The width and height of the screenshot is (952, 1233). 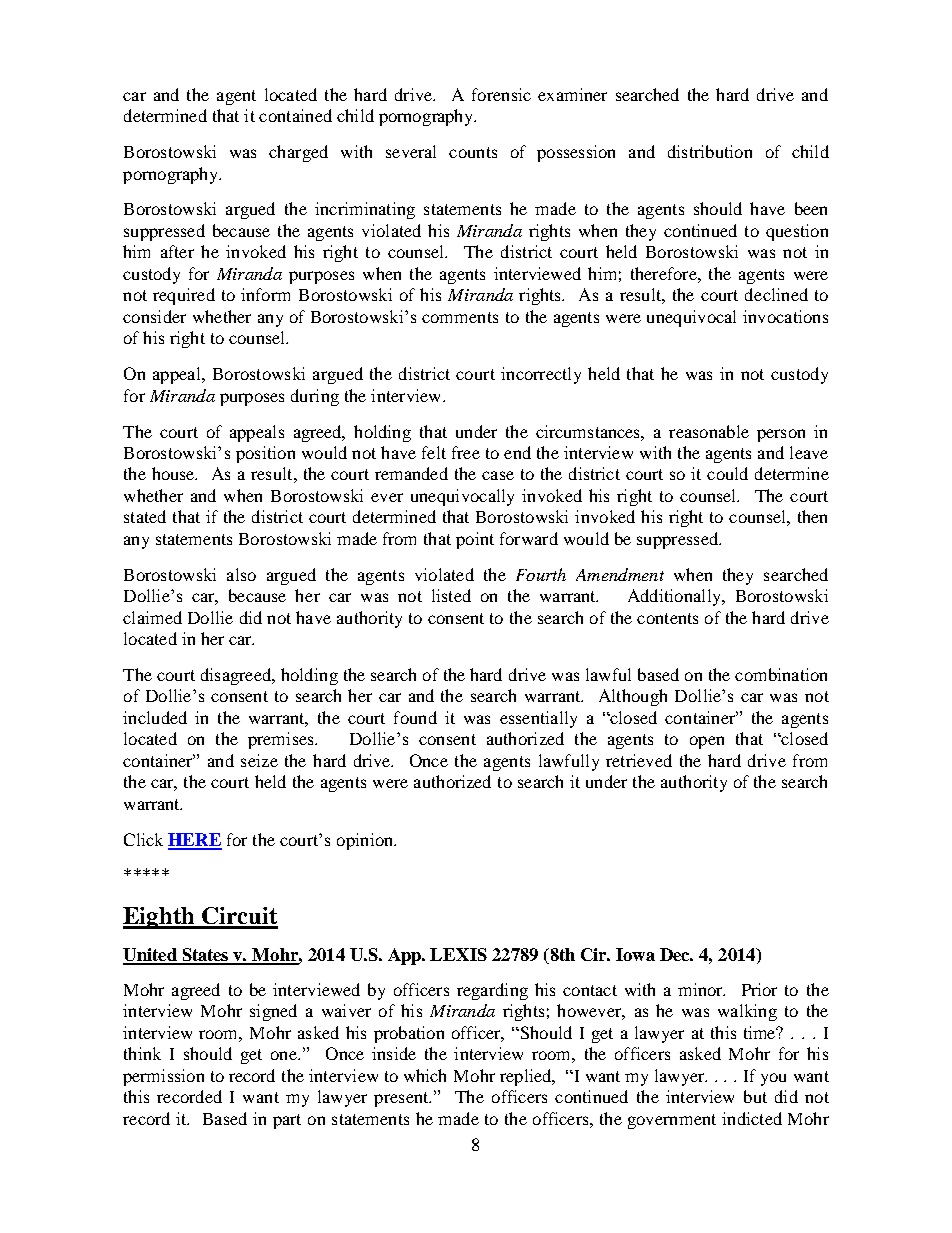 What do you see at coordinates (710, 151) in the screenshot?
I see `distribution` at bounding box center [710, 151].
